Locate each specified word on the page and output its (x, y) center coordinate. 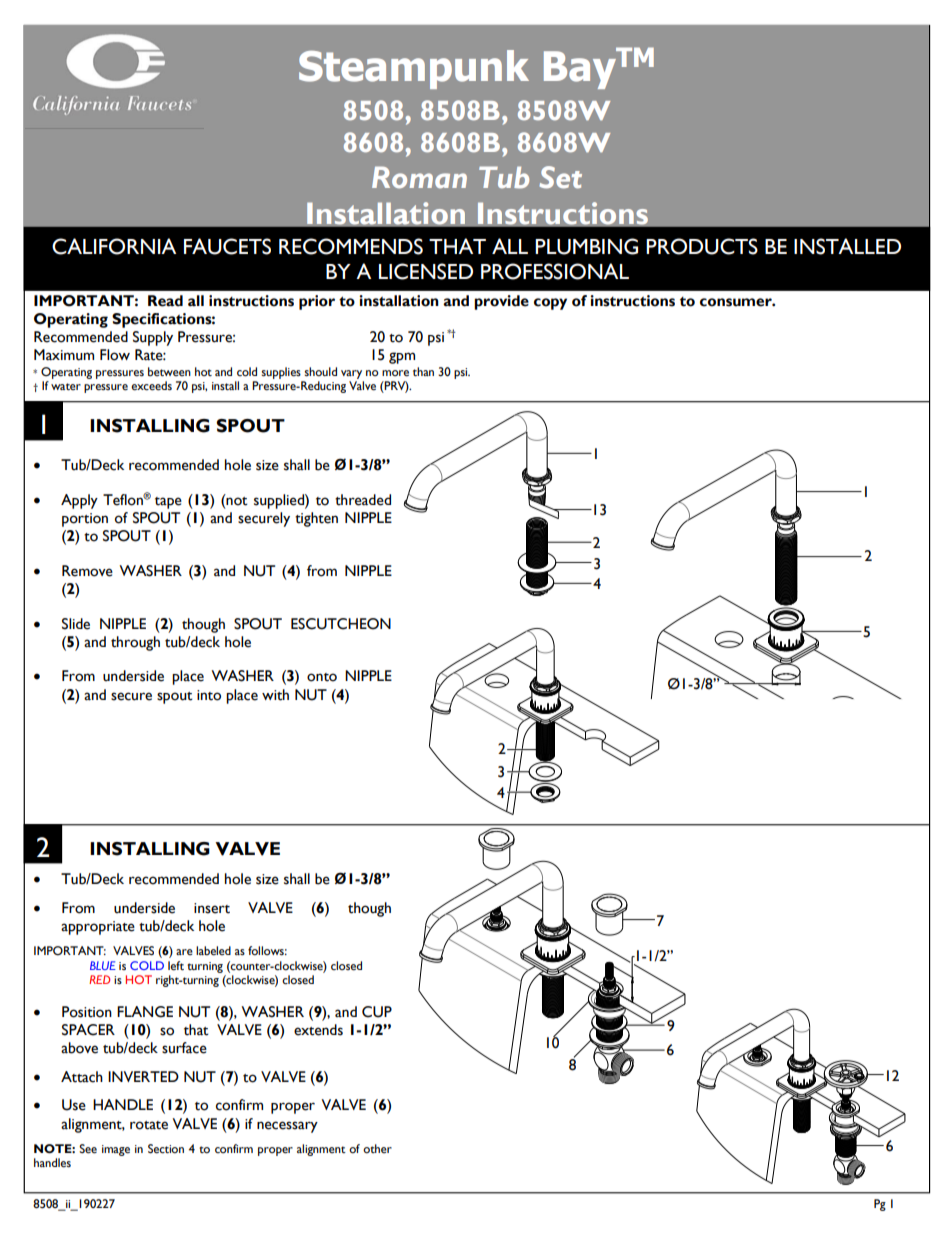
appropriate (98, 928)
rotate (149, 1125)
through (135, 643)
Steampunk (414, 69)
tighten (316, 519)
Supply (153, 338)
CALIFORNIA (114, 246)
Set (560, 177)
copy (550, 304)
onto (322, 677)
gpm (402, 358)
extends (318, 1030)
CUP (377, 1012)
